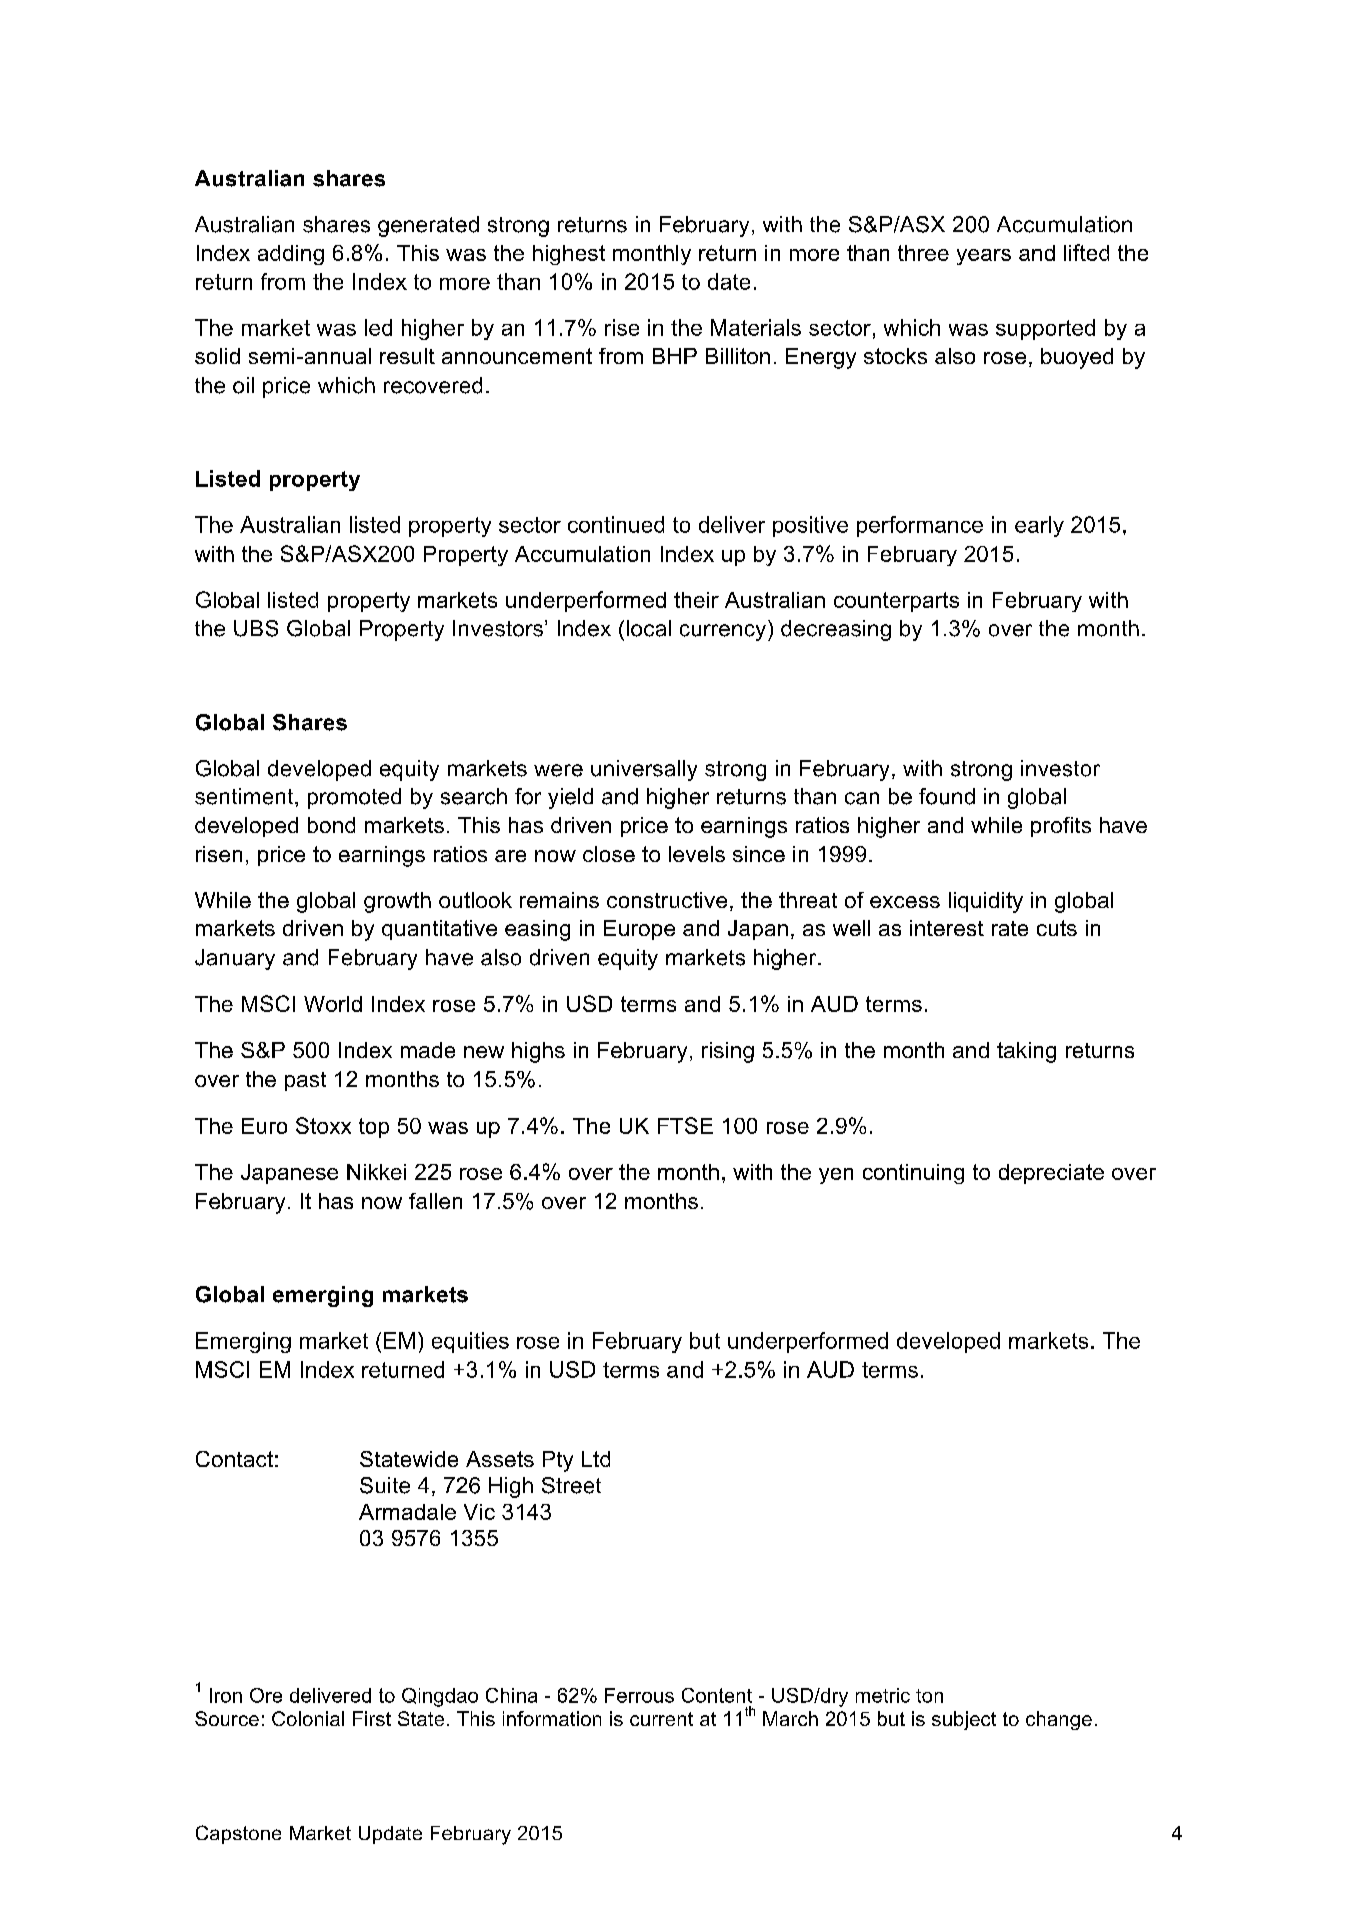  I want to click on years, so click(984, 257).
